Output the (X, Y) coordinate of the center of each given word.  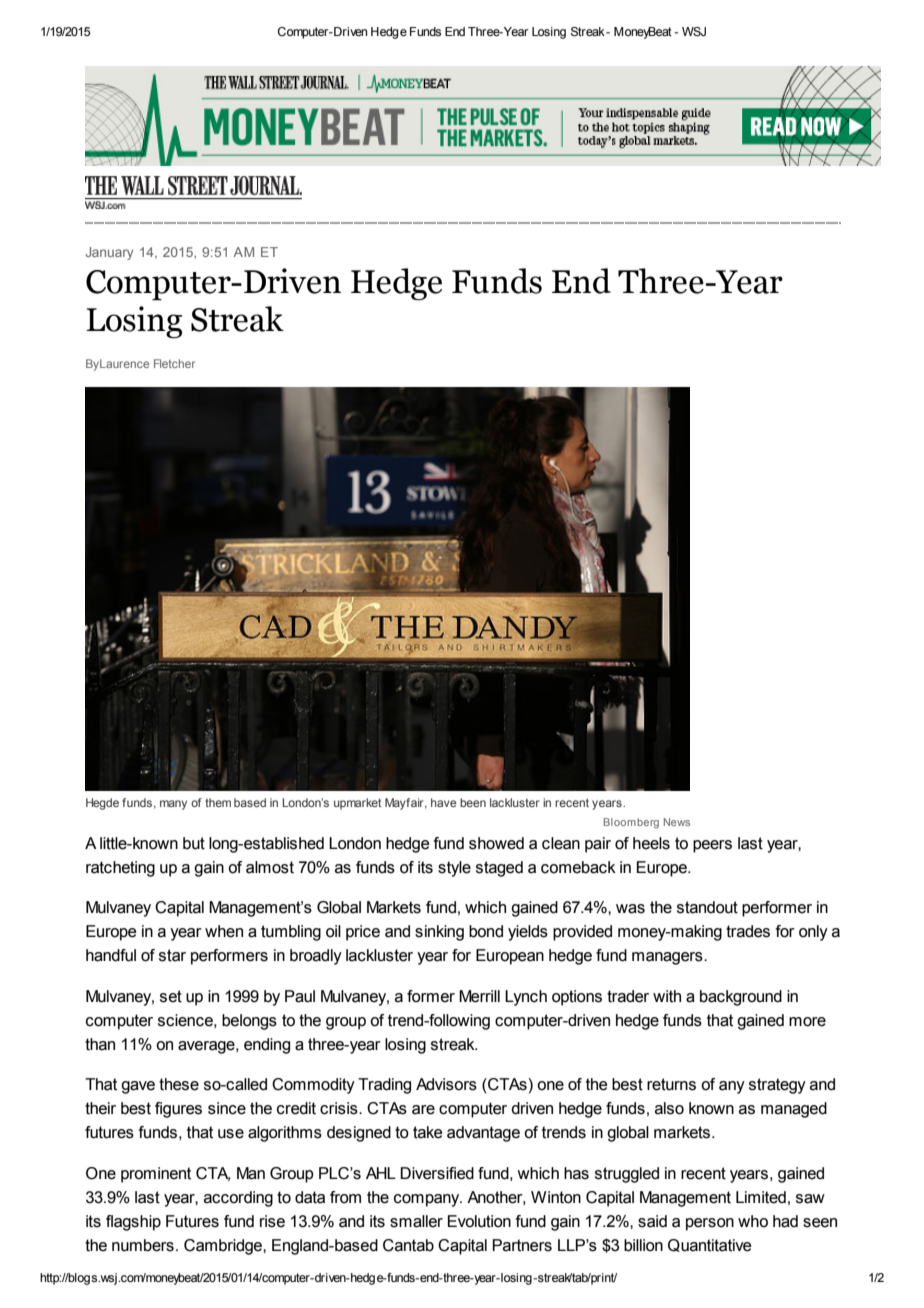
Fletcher (174, 363)
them (218, 802)
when (224, 931)
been (473, 802)
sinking (439, 933)
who (753, 1221)
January (109, 253)
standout (707, 907)
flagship (133, 1223)
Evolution (479, 1221)
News (677, 822)
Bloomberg (631, 823)
